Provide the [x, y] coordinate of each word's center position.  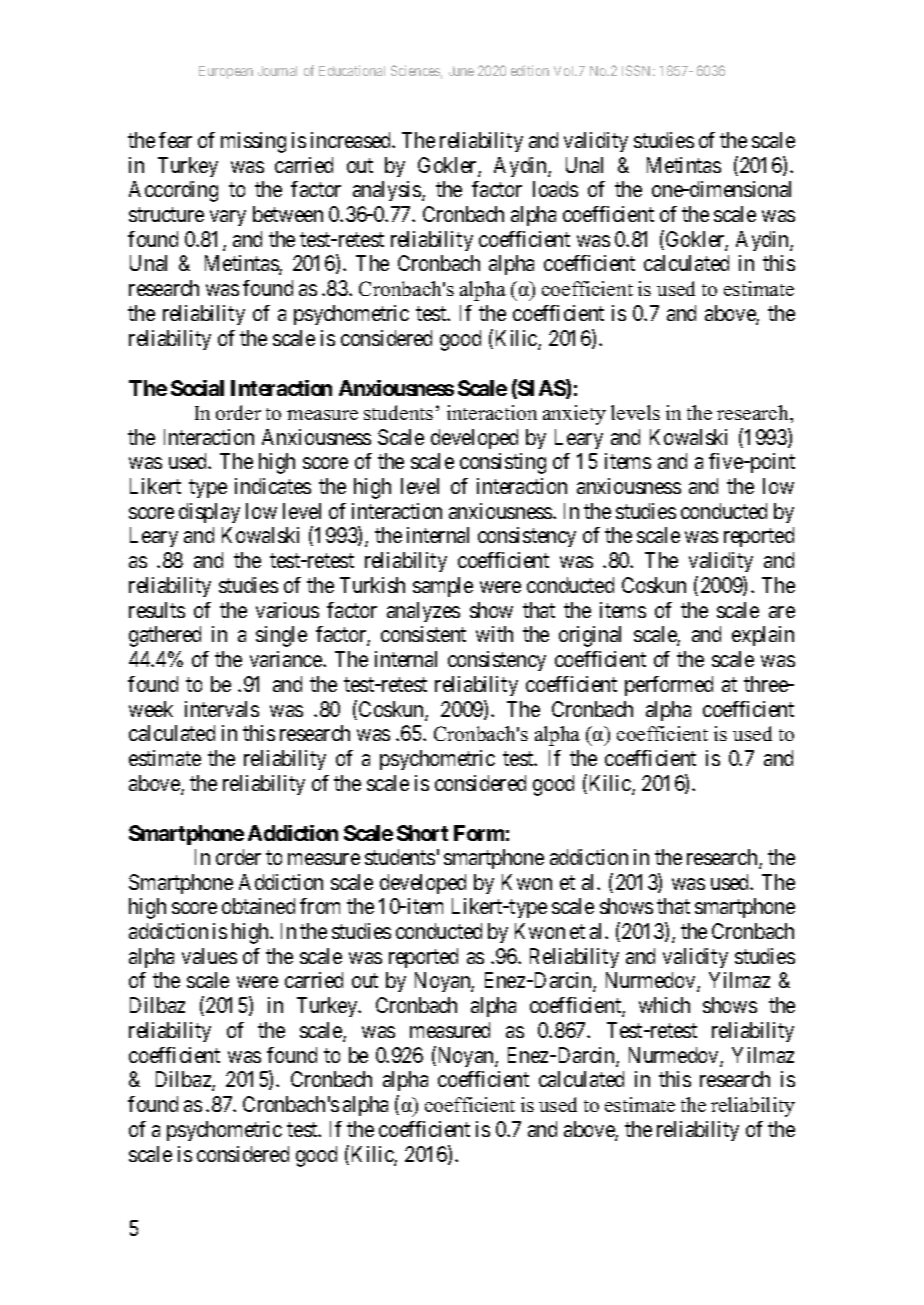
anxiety [574, 415]
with [494, 634]
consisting [503, 463]
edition [530, 70]
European [226, 72]
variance [287, 659]
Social [197, 388]
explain [763, 636]
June [461, 71]
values [209, 956]
